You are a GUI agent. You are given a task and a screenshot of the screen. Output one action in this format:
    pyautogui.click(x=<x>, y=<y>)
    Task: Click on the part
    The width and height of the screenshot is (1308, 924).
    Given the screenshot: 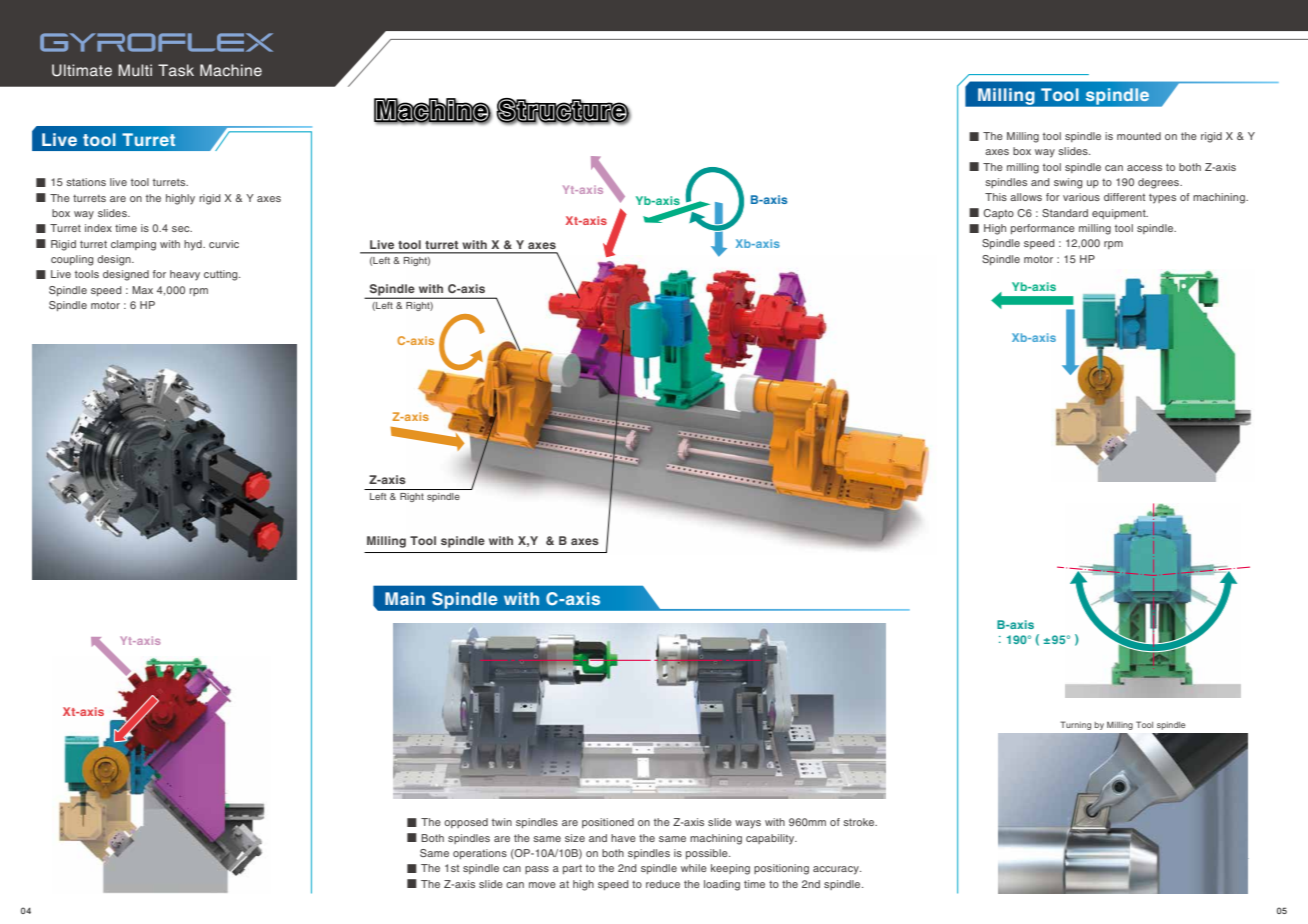 What is the action you would take?
    pyautogui.click(x=572, y=869)
